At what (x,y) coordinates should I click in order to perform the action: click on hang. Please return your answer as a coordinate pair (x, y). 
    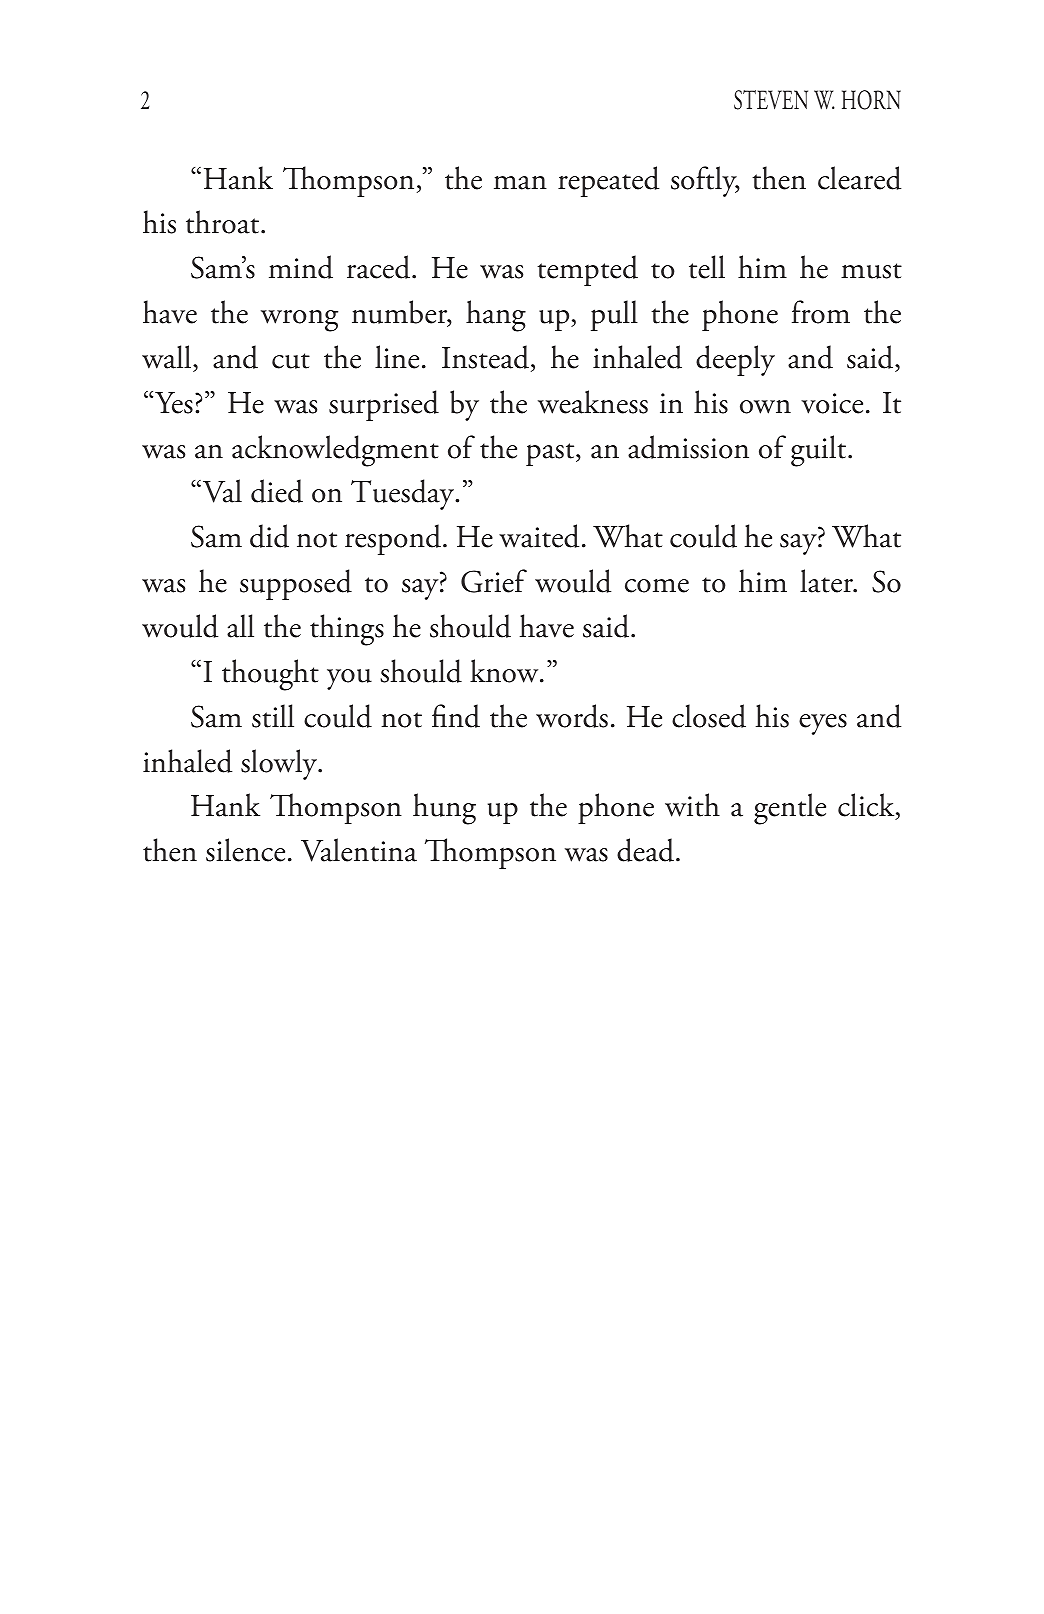
    Looking at the image, I should click on (496, 316).
